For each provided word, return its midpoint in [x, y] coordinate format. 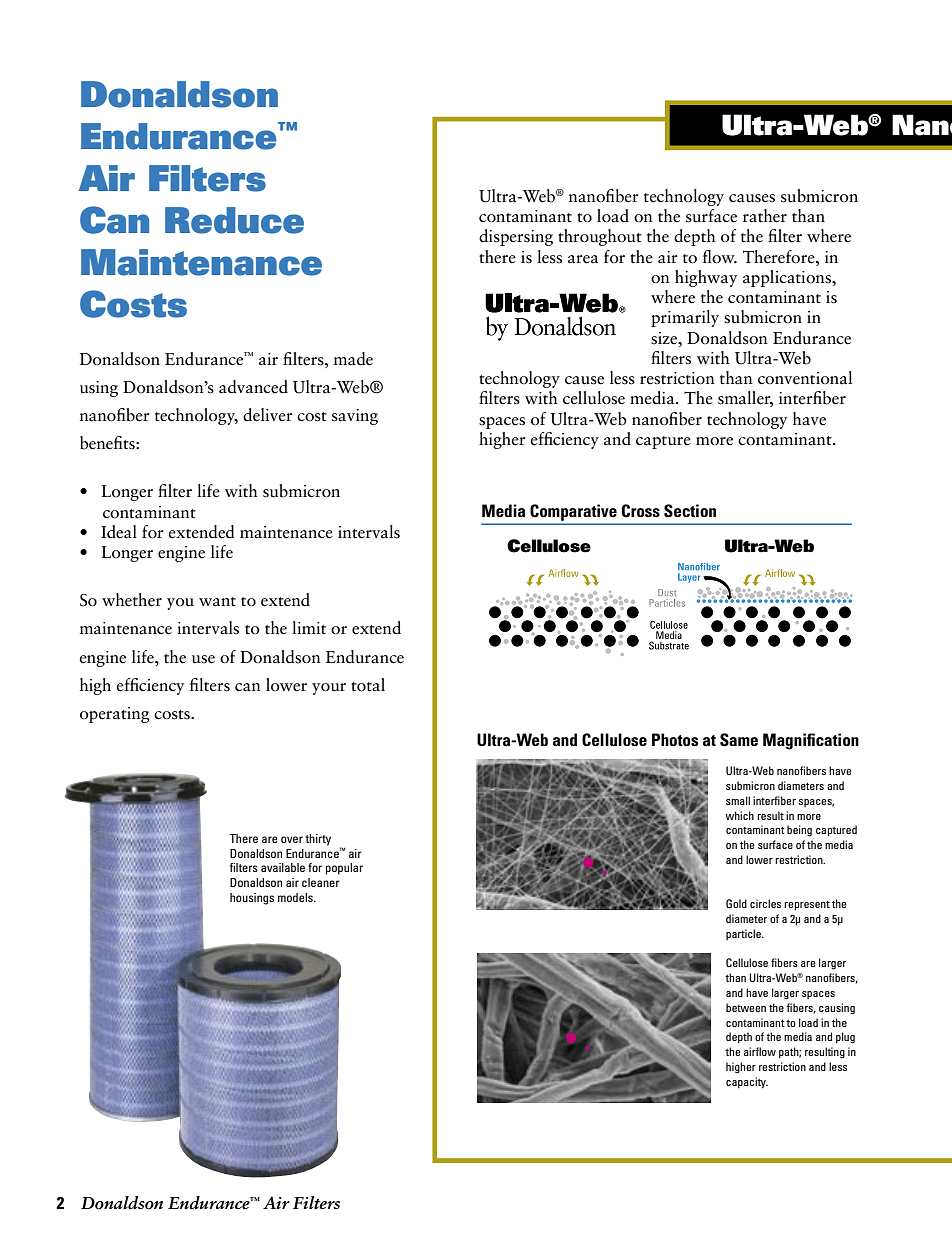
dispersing [516, 237]
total [368, 685]
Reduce [234, 220]
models [296, 897]
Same [739, 740]
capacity [747, 1083]
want [217, 602]
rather [765, 216]
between [746, 1007]
